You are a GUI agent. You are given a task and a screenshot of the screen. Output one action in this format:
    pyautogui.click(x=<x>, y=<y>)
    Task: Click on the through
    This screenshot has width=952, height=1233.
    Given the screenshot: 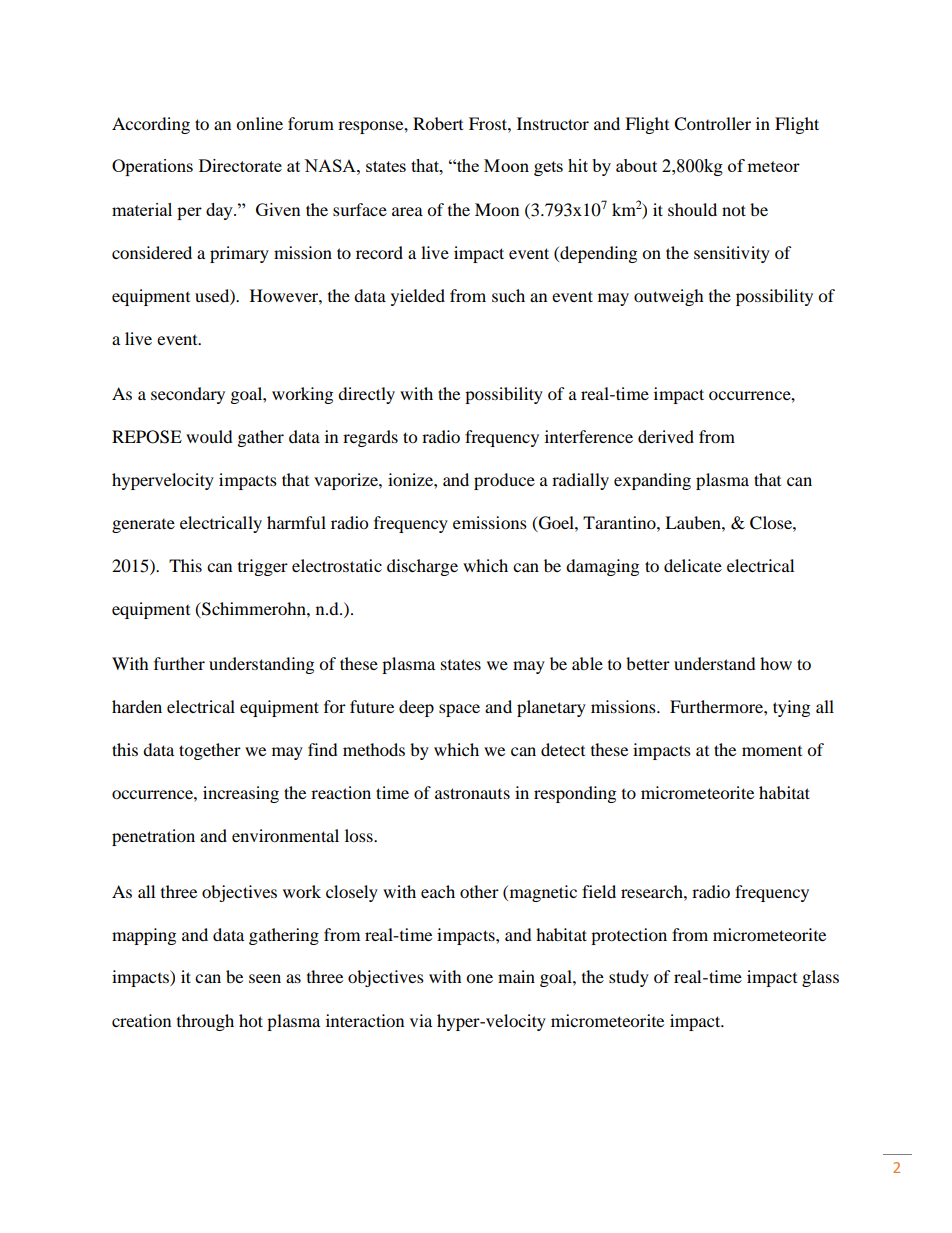 What is the action you would take?
    pyautogui.click(x=205, y=1022)
